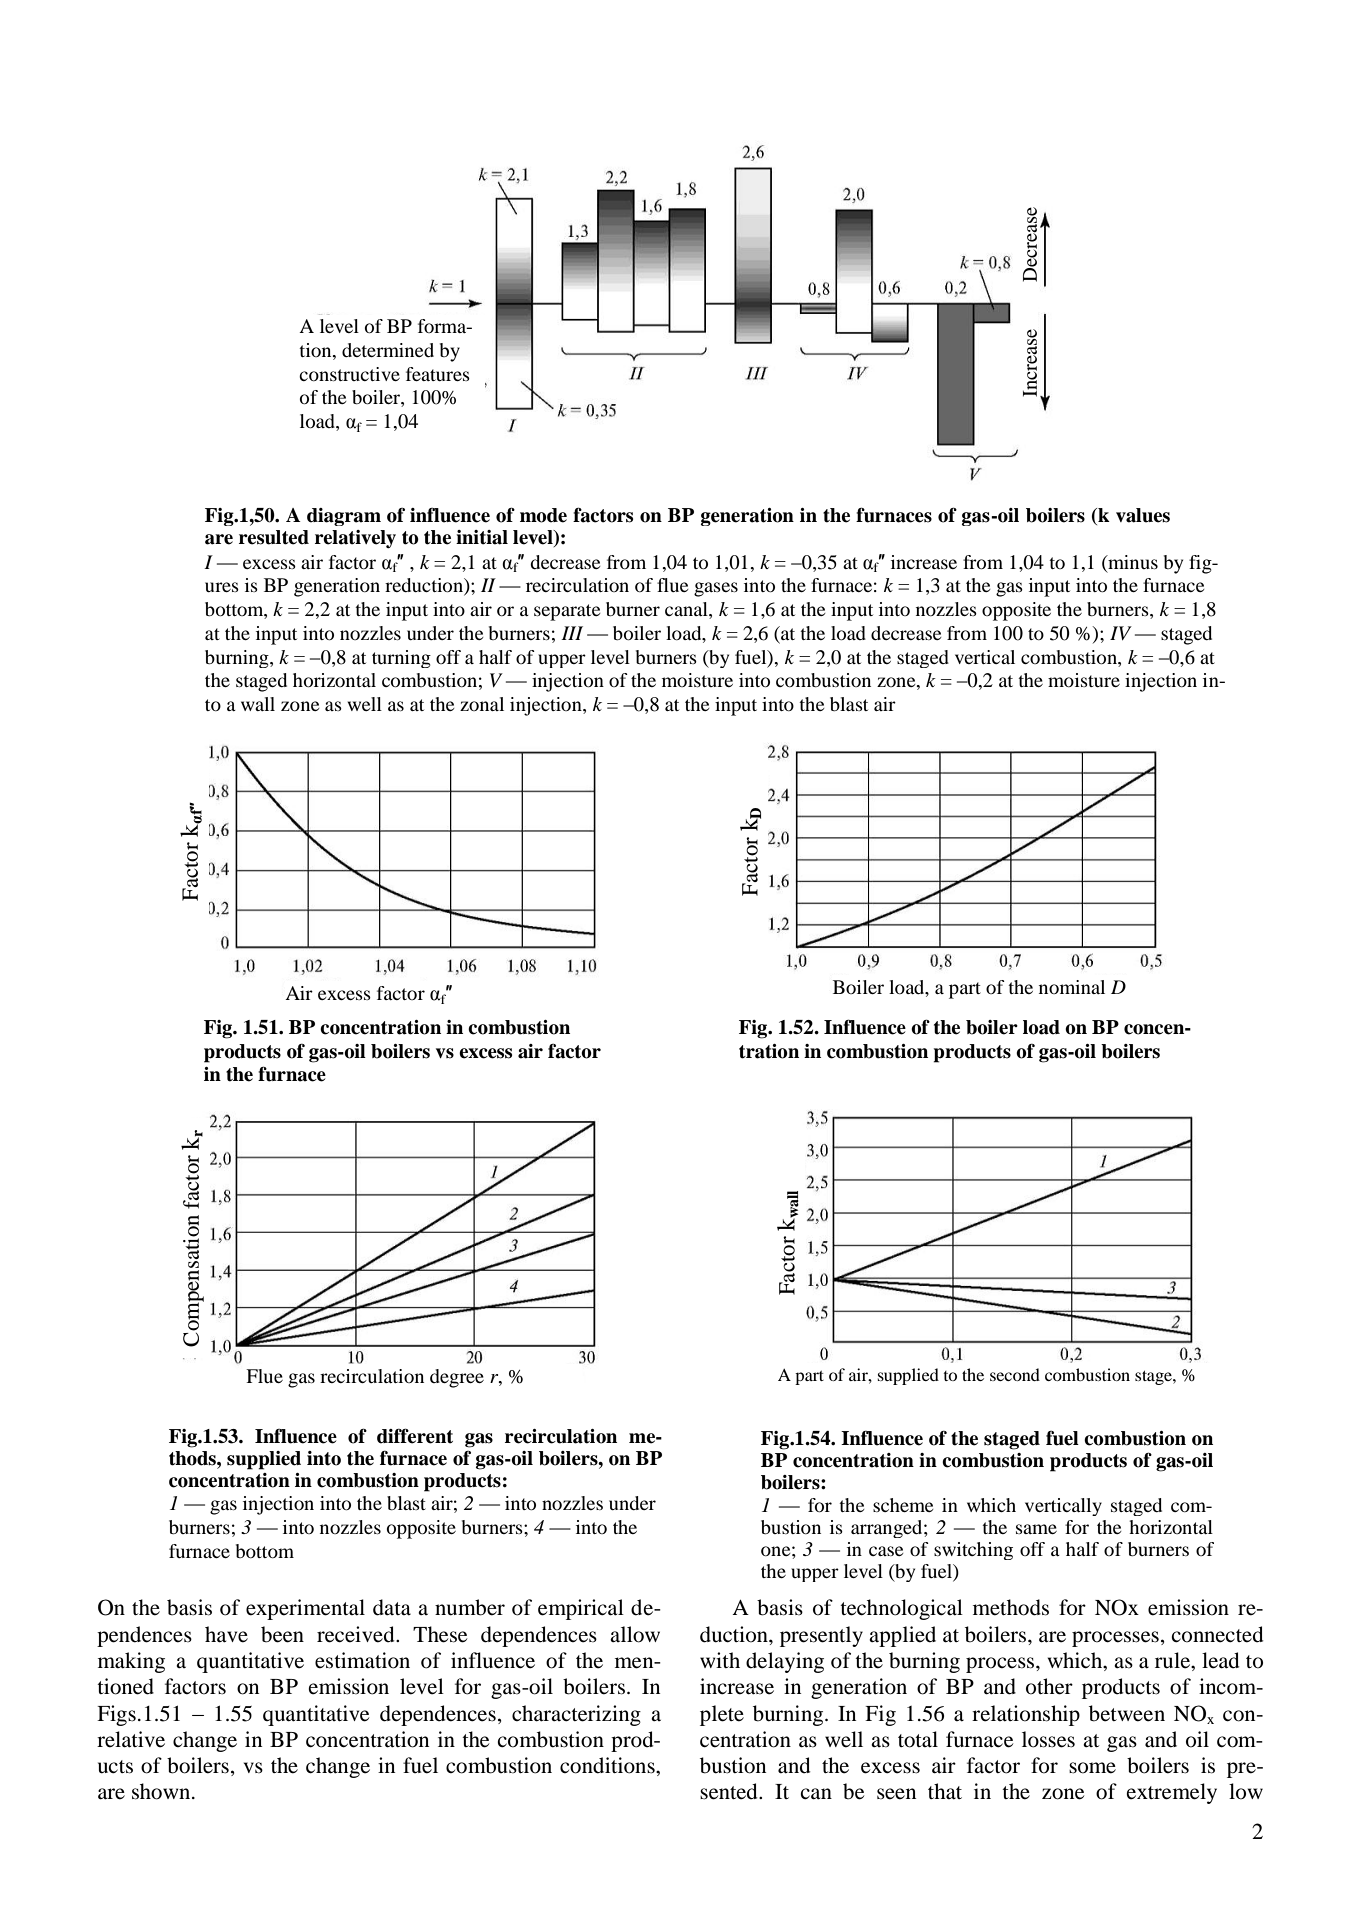 The height and width of the page is (1925, 1361). Describe the element at coordinates (1092, 1768) in the page. I see `some` at that location.
